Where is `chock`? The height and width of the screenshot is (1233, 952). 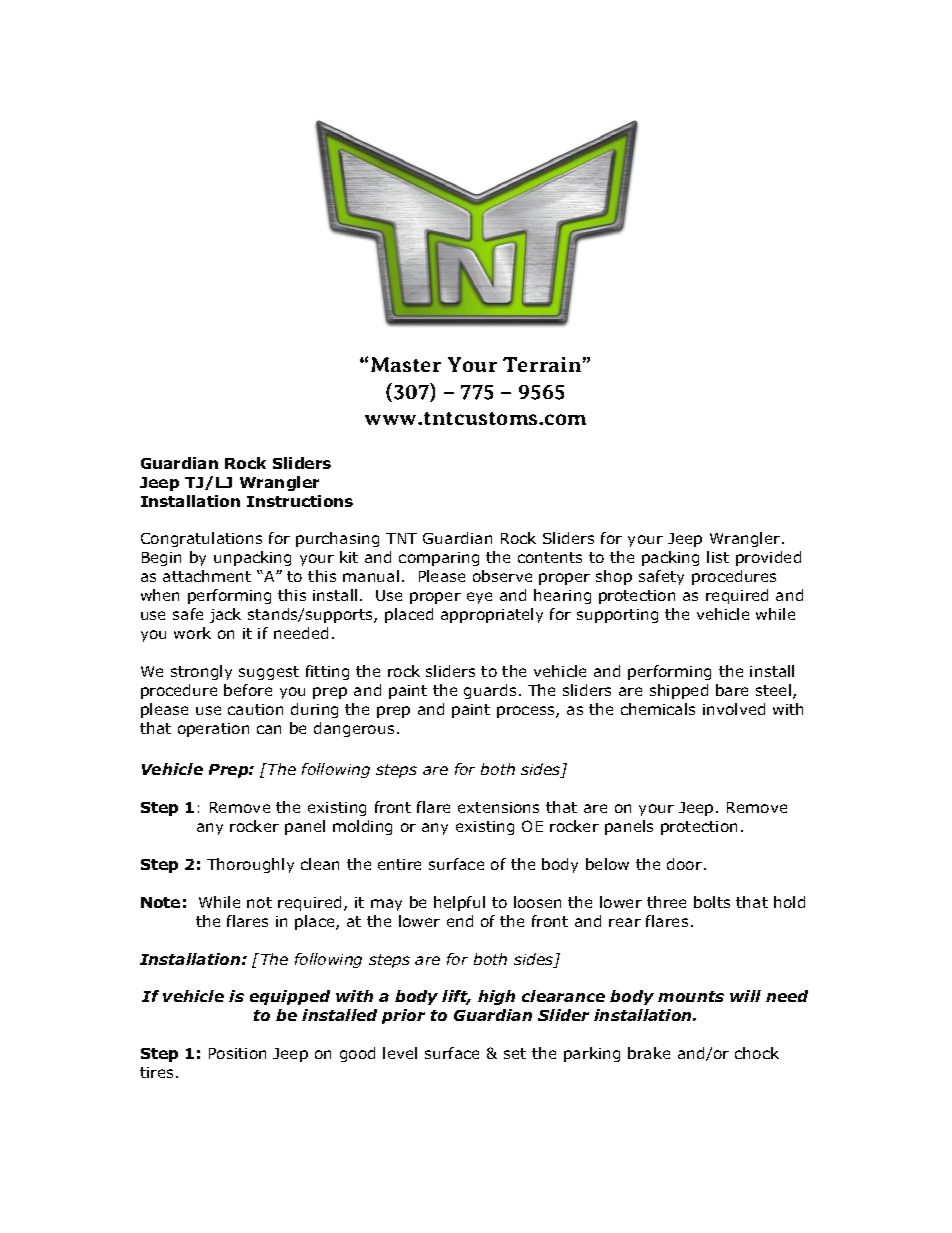
chock is located at coordinates (757, 1053).
